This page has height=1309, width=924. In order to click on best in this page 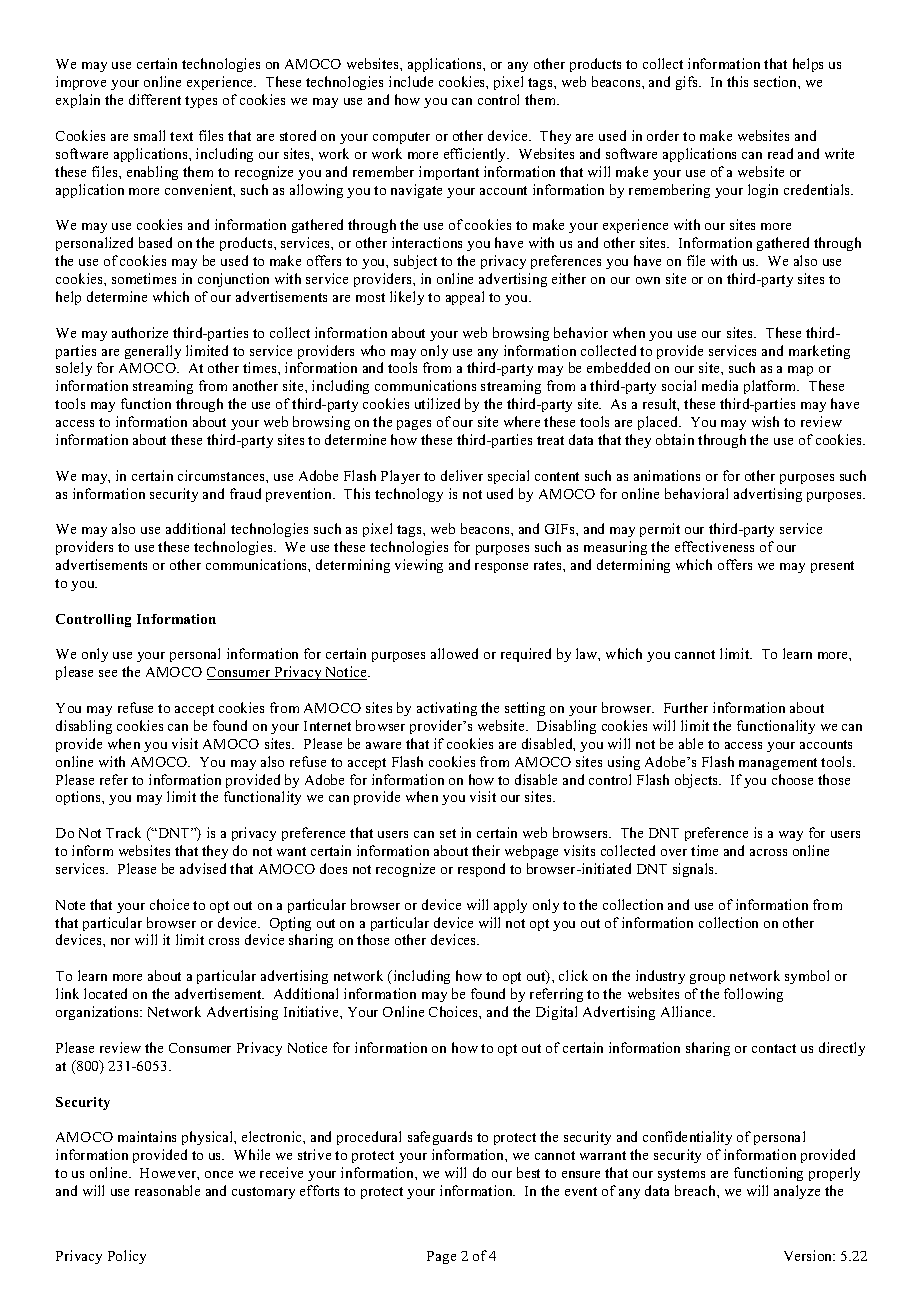, I will do `click(528, 1172)`.
